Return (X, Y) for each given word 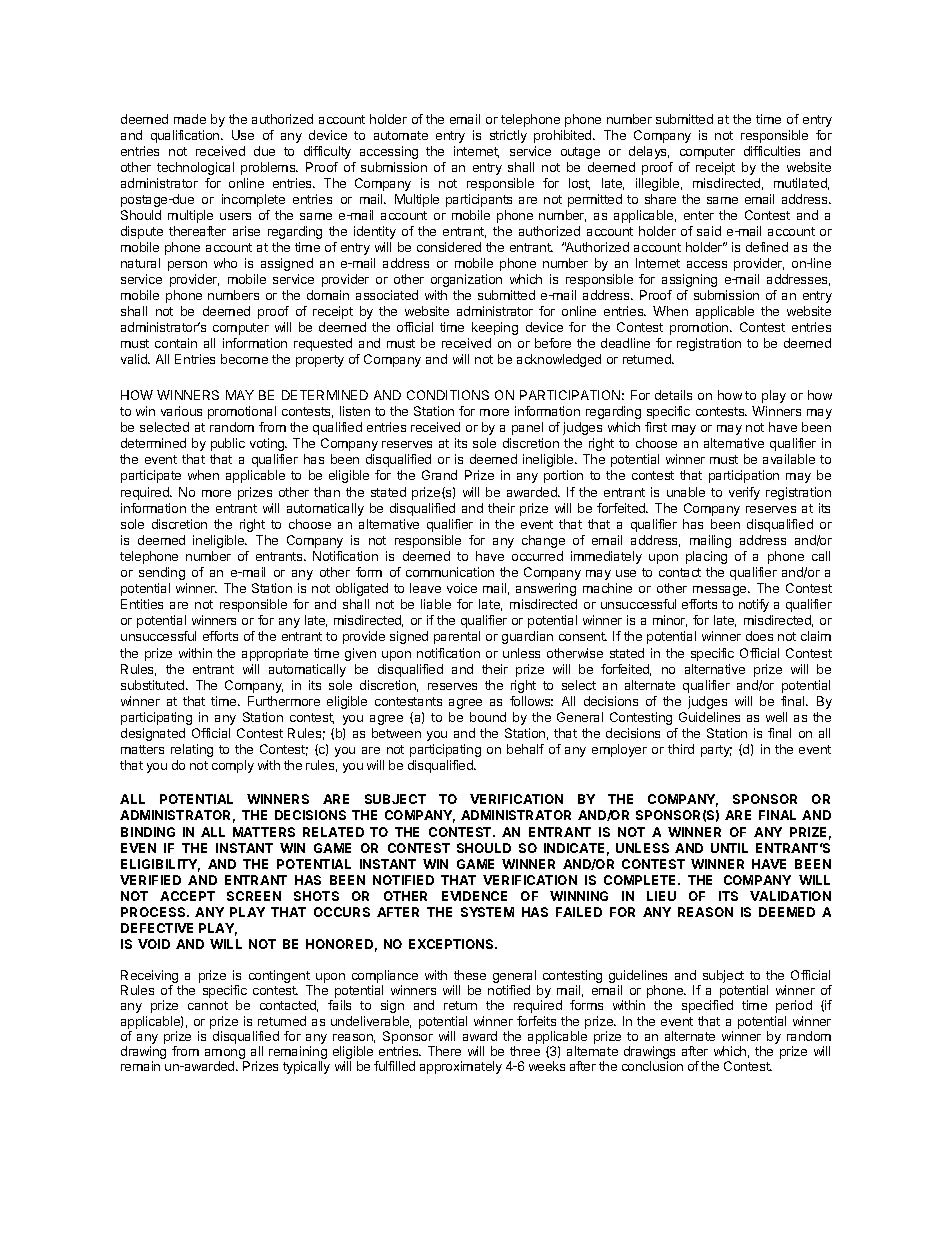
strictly (508, 136)
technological (195, 168)
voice (462, 588)
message (721, 591)
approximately (461, 1067)
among (226, 1055)
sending (162, 573)
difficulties (772, 151)
